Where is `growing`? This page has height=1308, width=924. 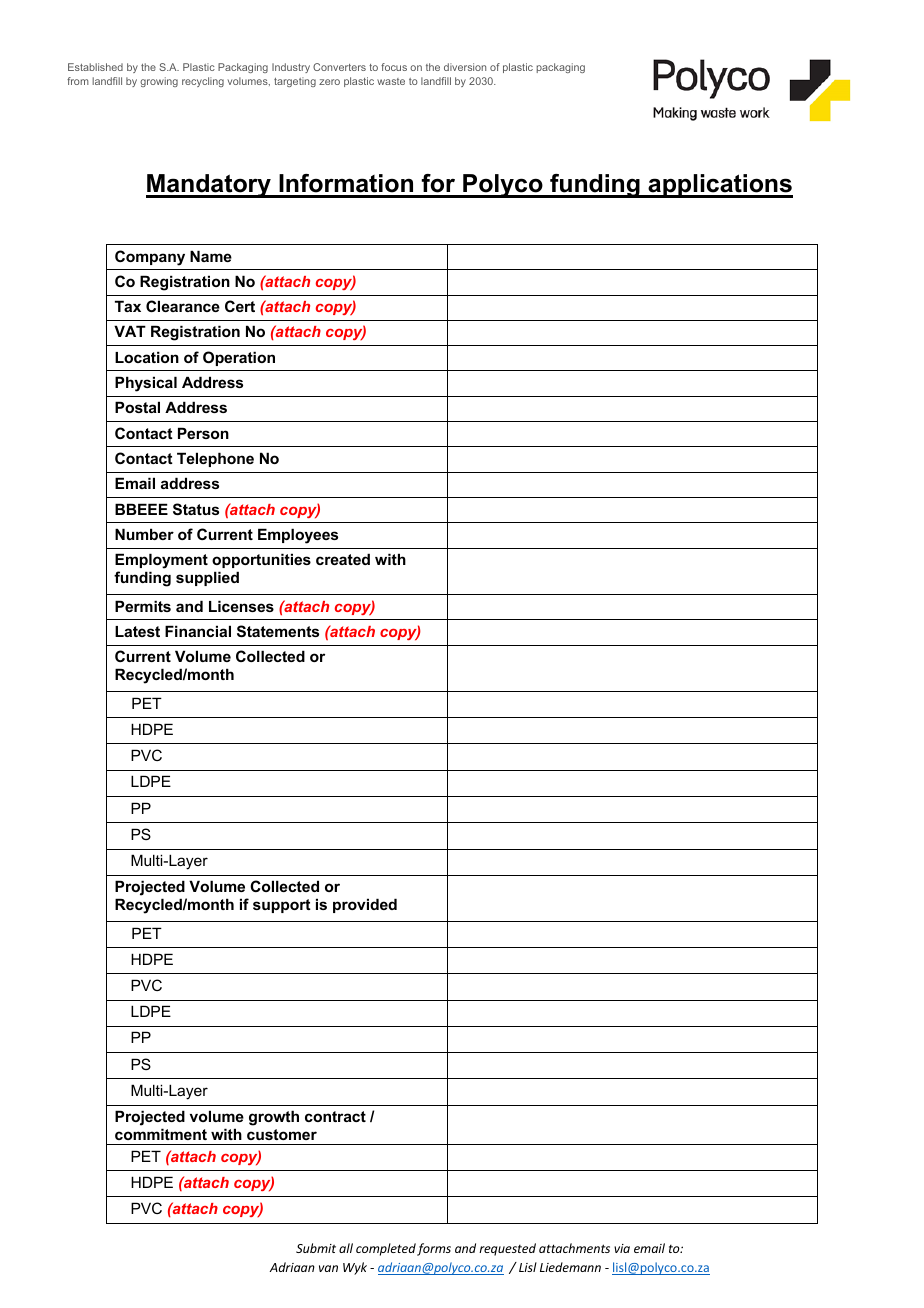 growing is located at coordinates (159, 82).
